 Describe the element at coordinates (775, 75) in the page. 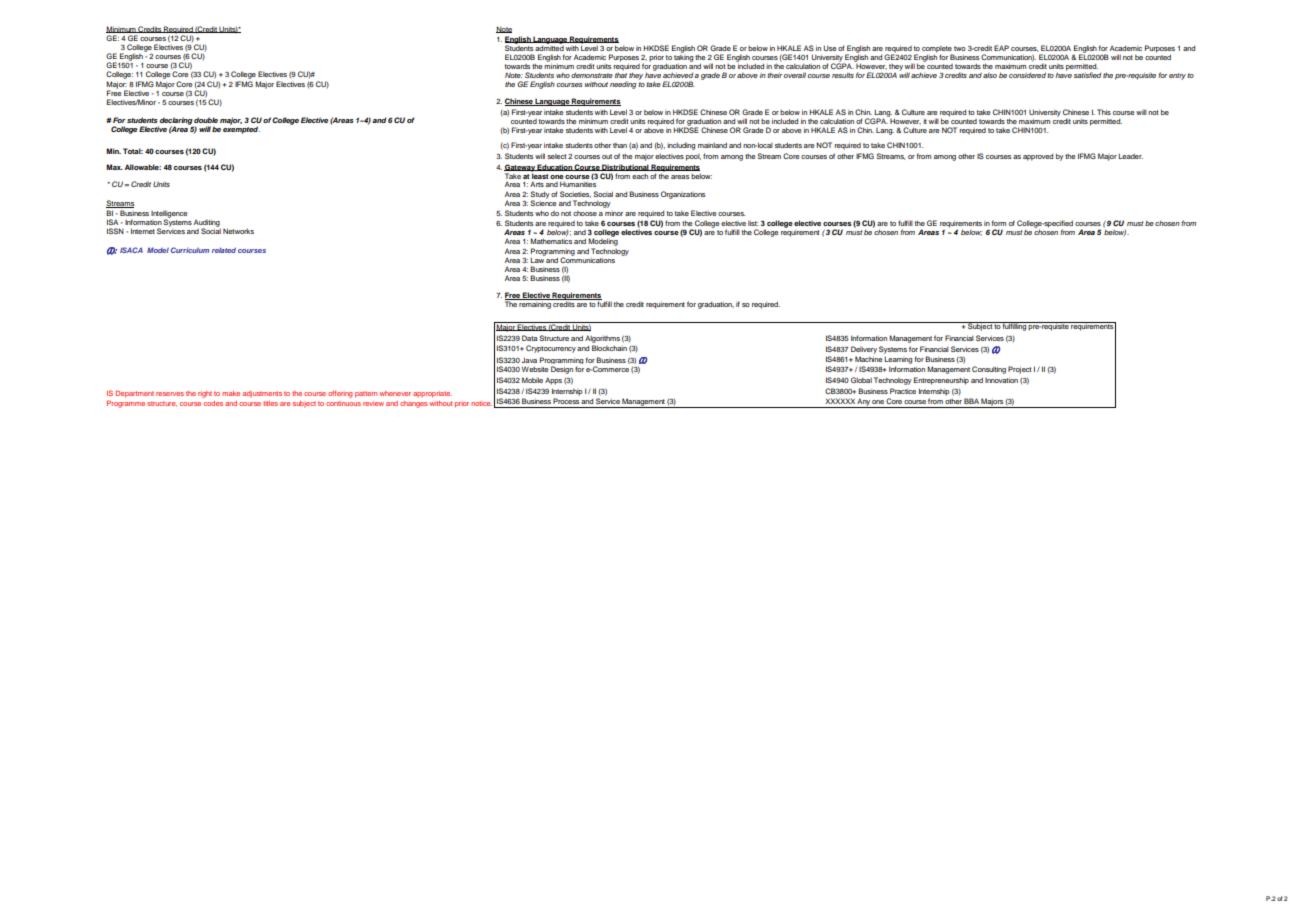

I see `their` at that location.
